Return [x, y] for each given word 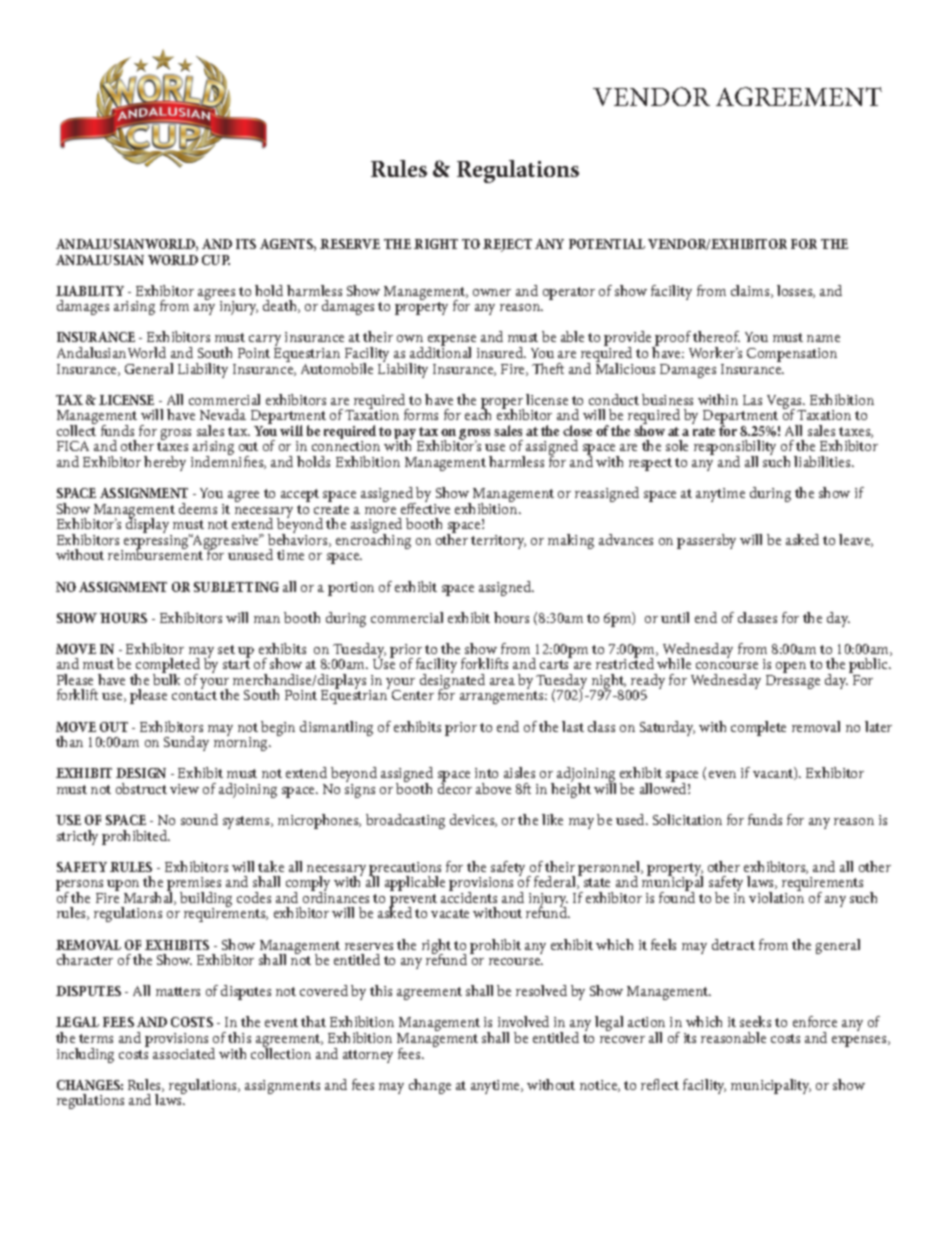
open [791, 667]
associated [184, 1053]
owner [492, 292]
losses [796, 291]
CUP [216, 260]
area [502, 681]
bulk [166, 678]
